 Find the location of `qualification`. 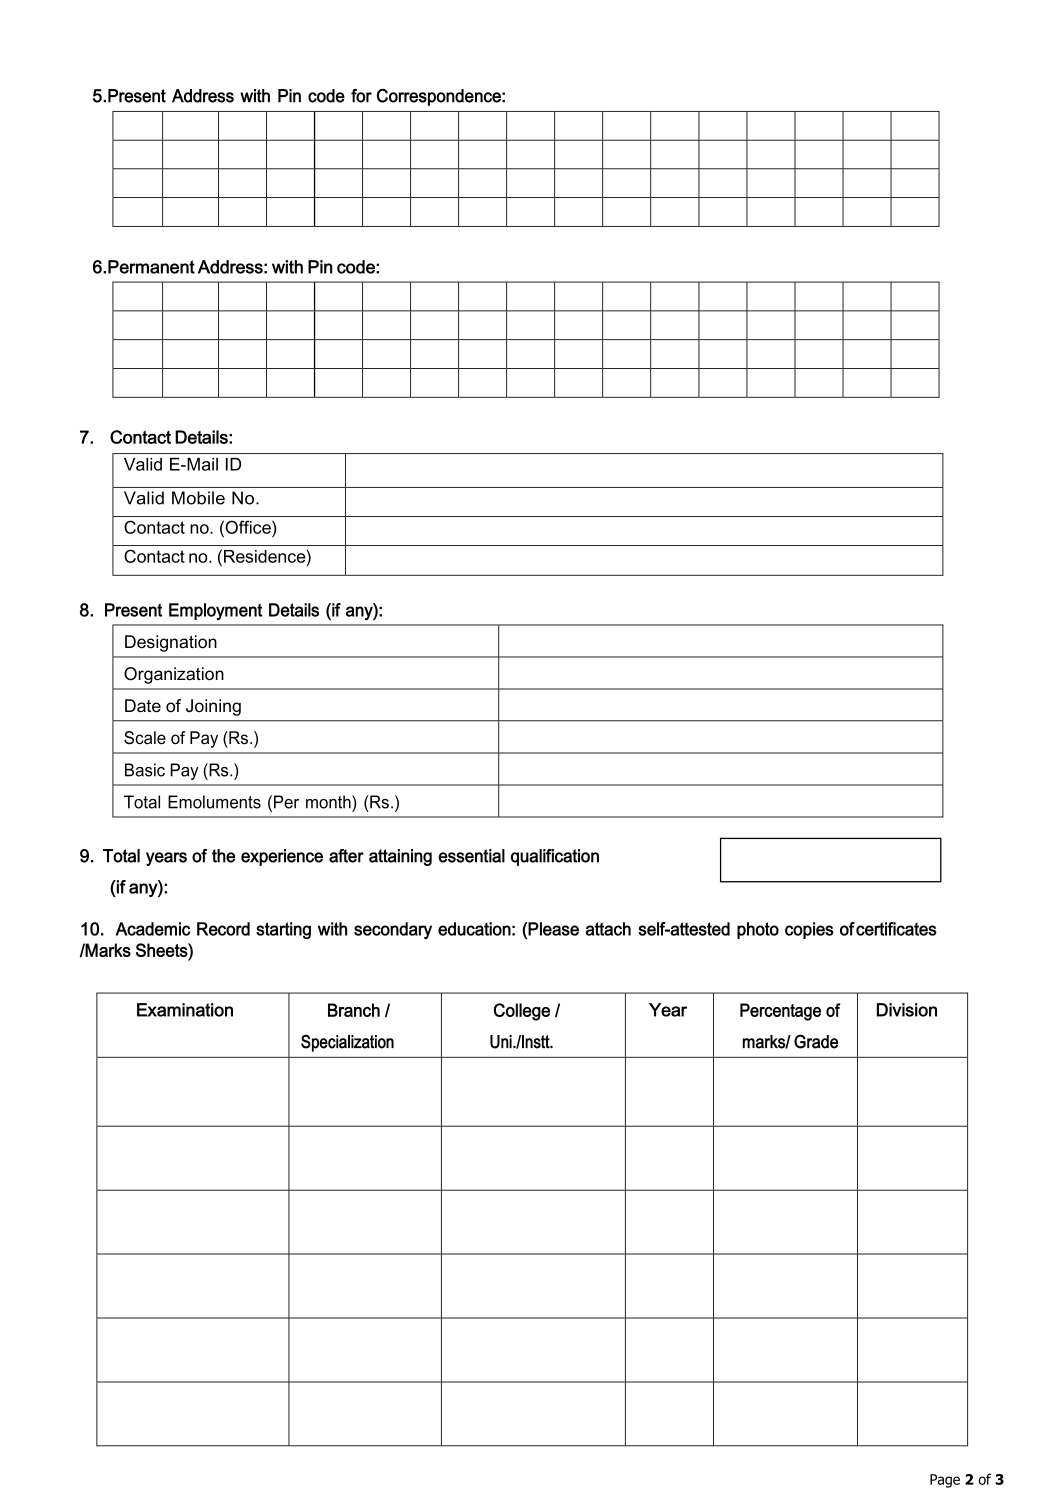

qualification is located at coordinates (555, 857).
